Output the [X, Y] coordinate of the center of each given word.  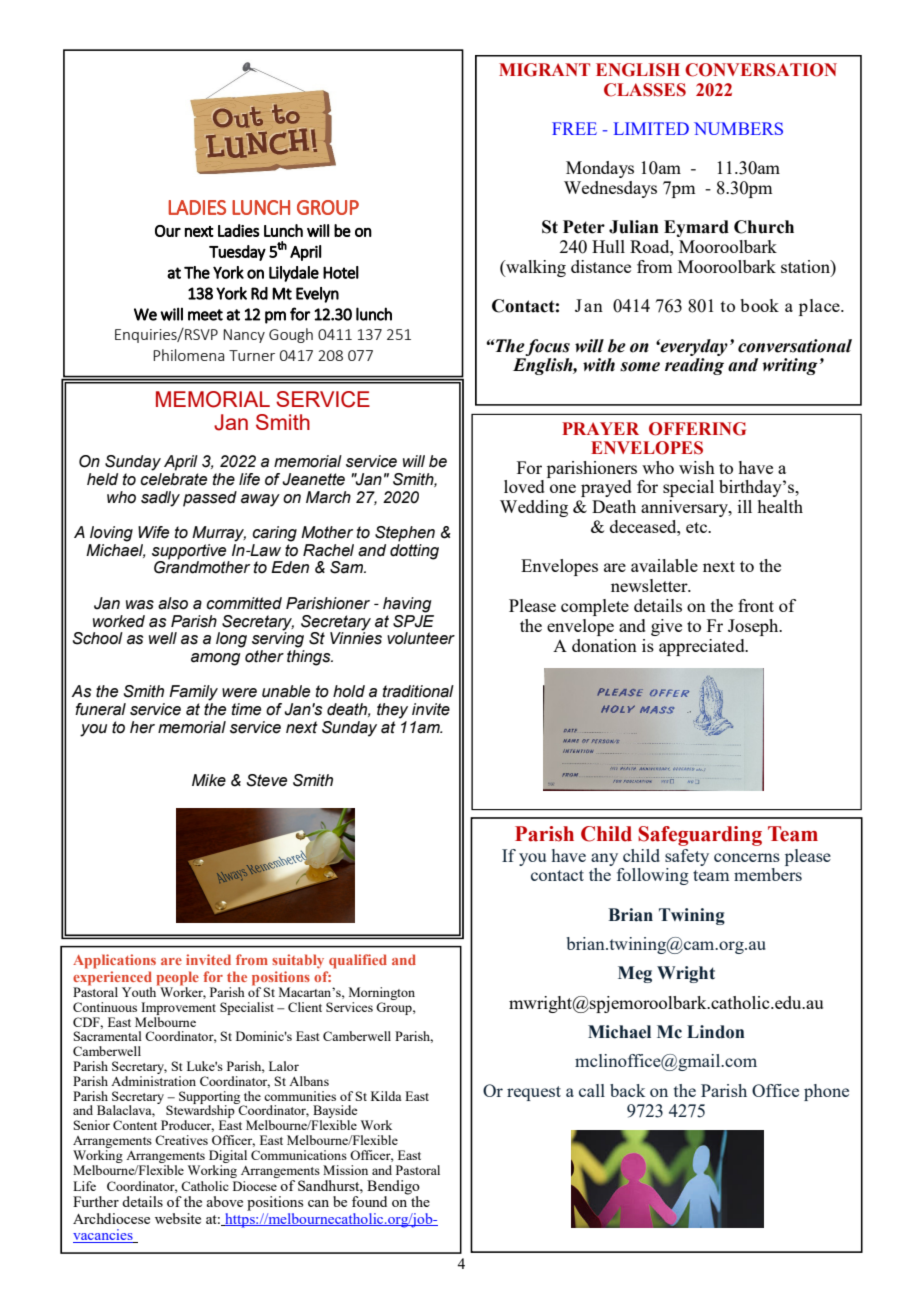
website [178, 1218]
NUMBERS [738, 128]
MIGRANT [544, 70]
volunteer [421, 638]
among [216, 659]
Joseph [754, 627]
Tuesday [237, 253]
